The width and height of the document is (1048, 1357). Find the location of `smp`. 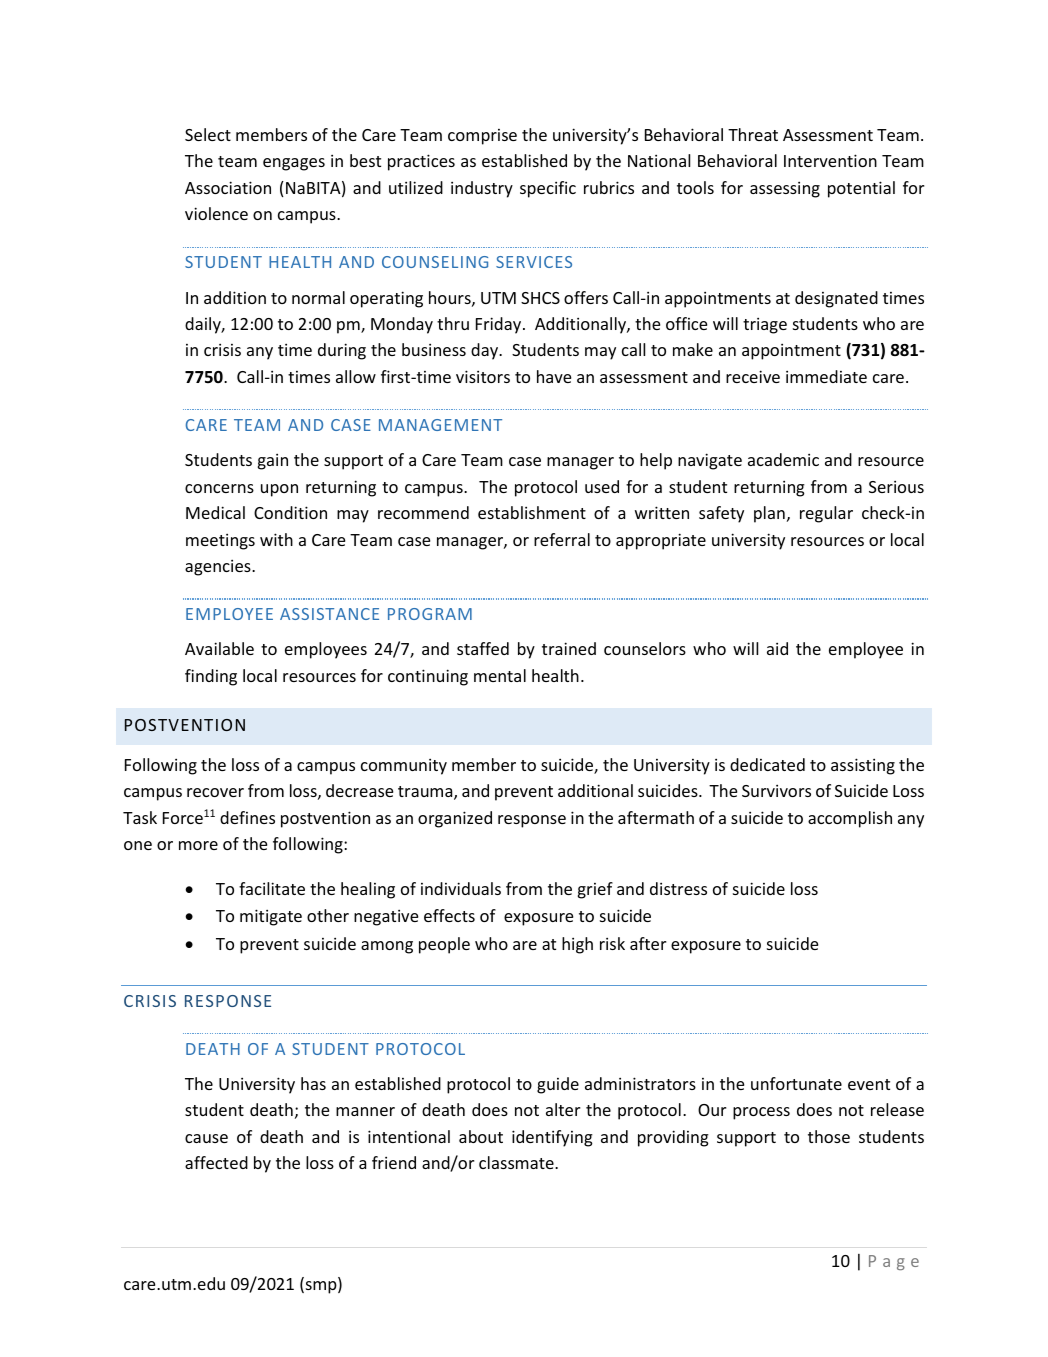

smp is located at coordinates (321, 1287).
